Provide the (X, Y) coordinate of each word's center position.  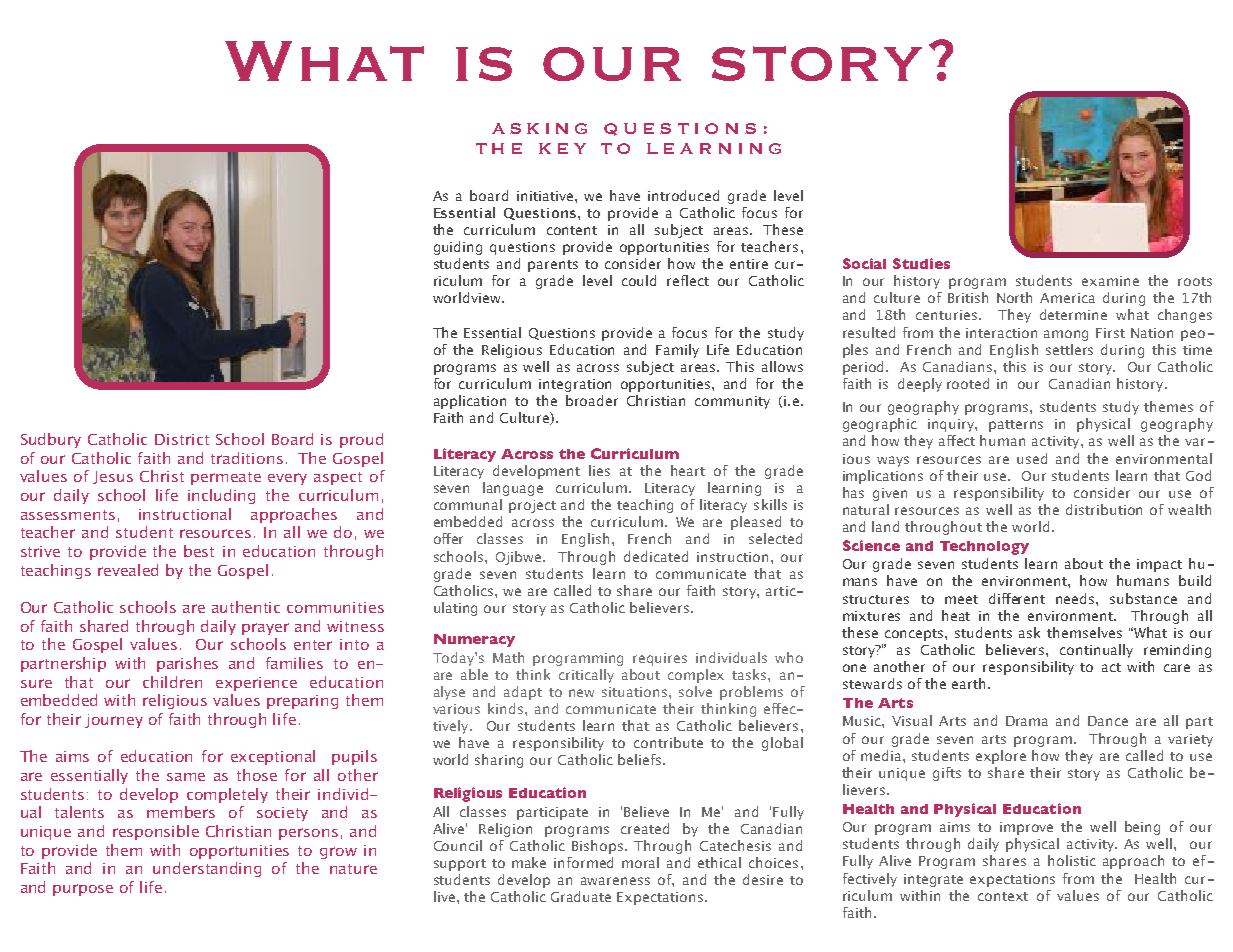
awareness (615, 881)
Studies (921, 263)
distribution (1104, 509)
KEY (562, 148)
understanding (207, 869)
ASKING (539, 128)
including (221, 496)
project (532, 506)
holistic (1072, 860)
